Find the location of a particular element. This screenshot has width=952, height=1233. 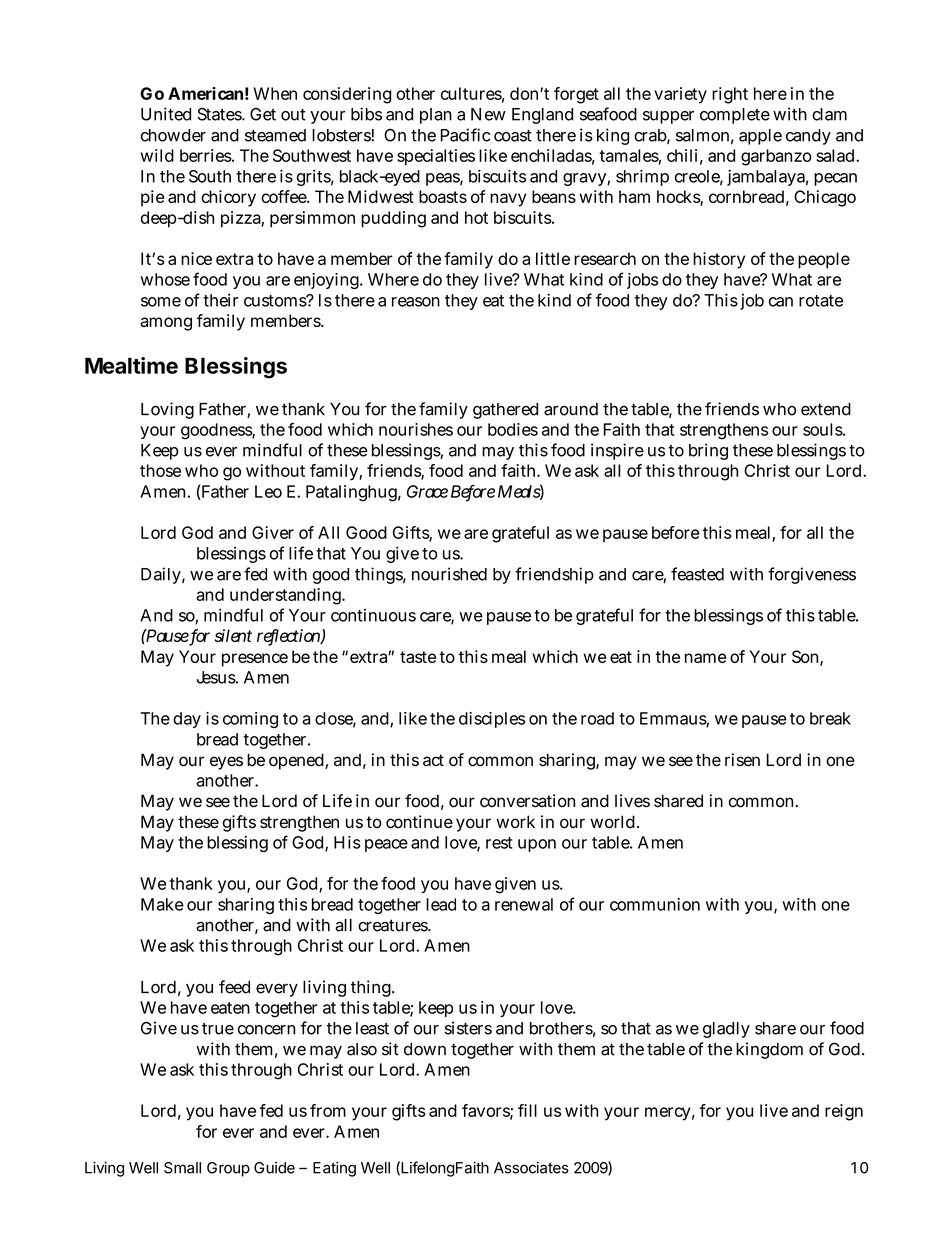

conversation is located at coordinates (527, 801).
